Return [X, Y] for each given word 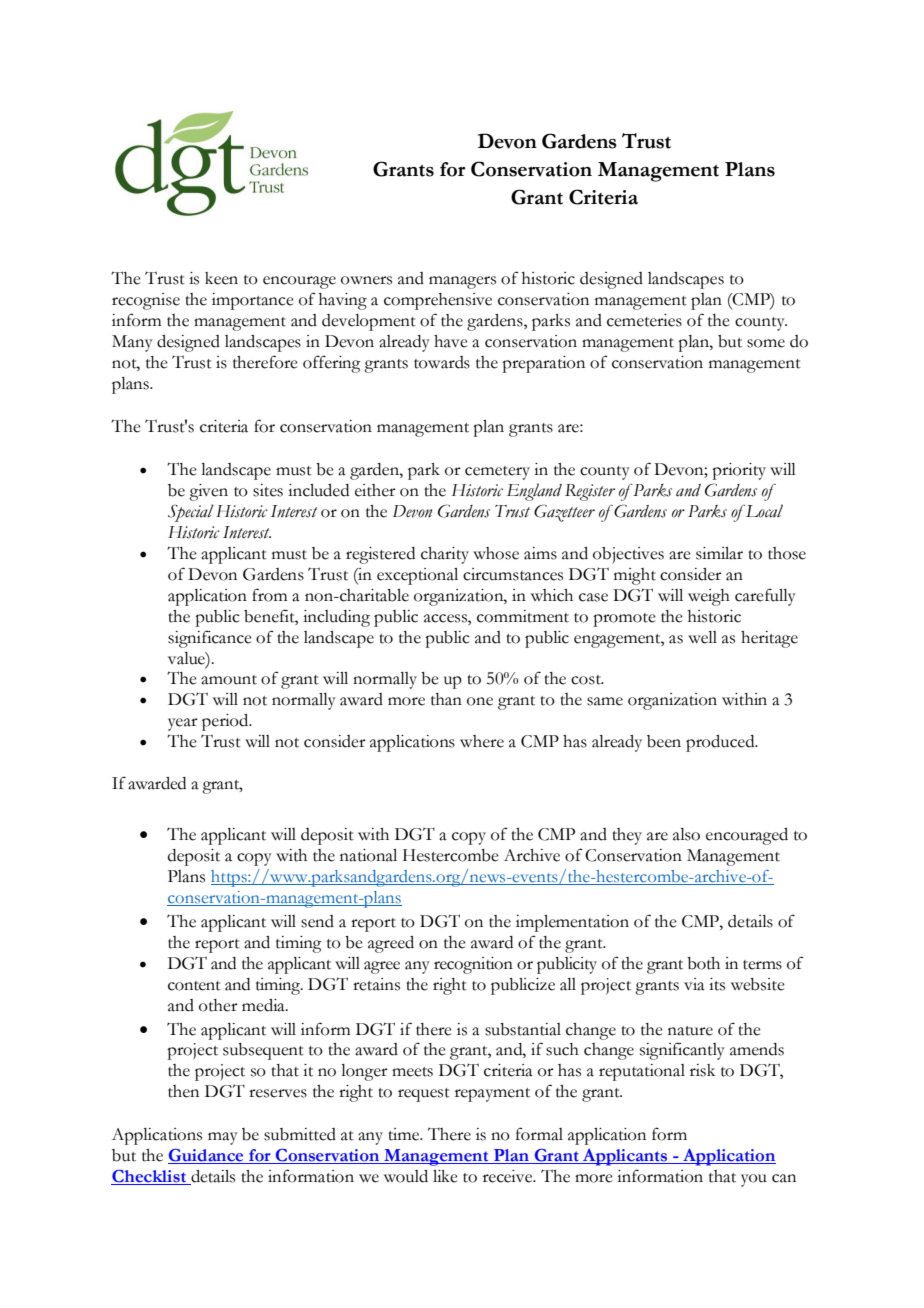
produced [721, 743]
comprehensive [438, 301]
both [703, 963]
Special [191, 513]
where [482, 741]
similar [719, 553]
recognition [473, 965]
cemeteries [644, 320]
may [223, 1138]
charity [445, 555]
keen [221, 278]
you [754, 1180]
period [226, 722]
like [445, 1176]
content [194, 986]
